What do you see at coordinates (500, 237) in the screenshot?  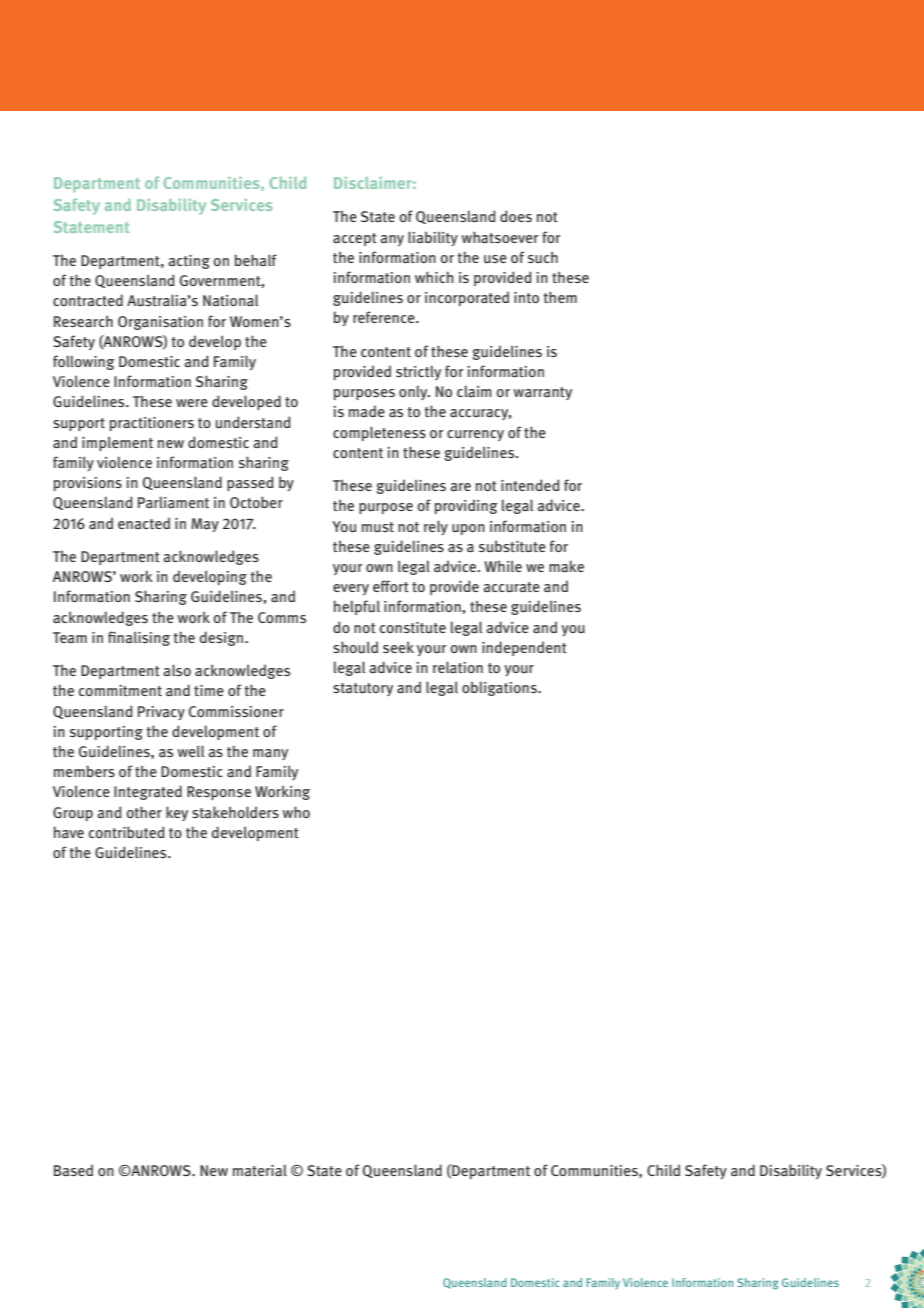 I see `whatsoever` at bounding box center [500, 237].
